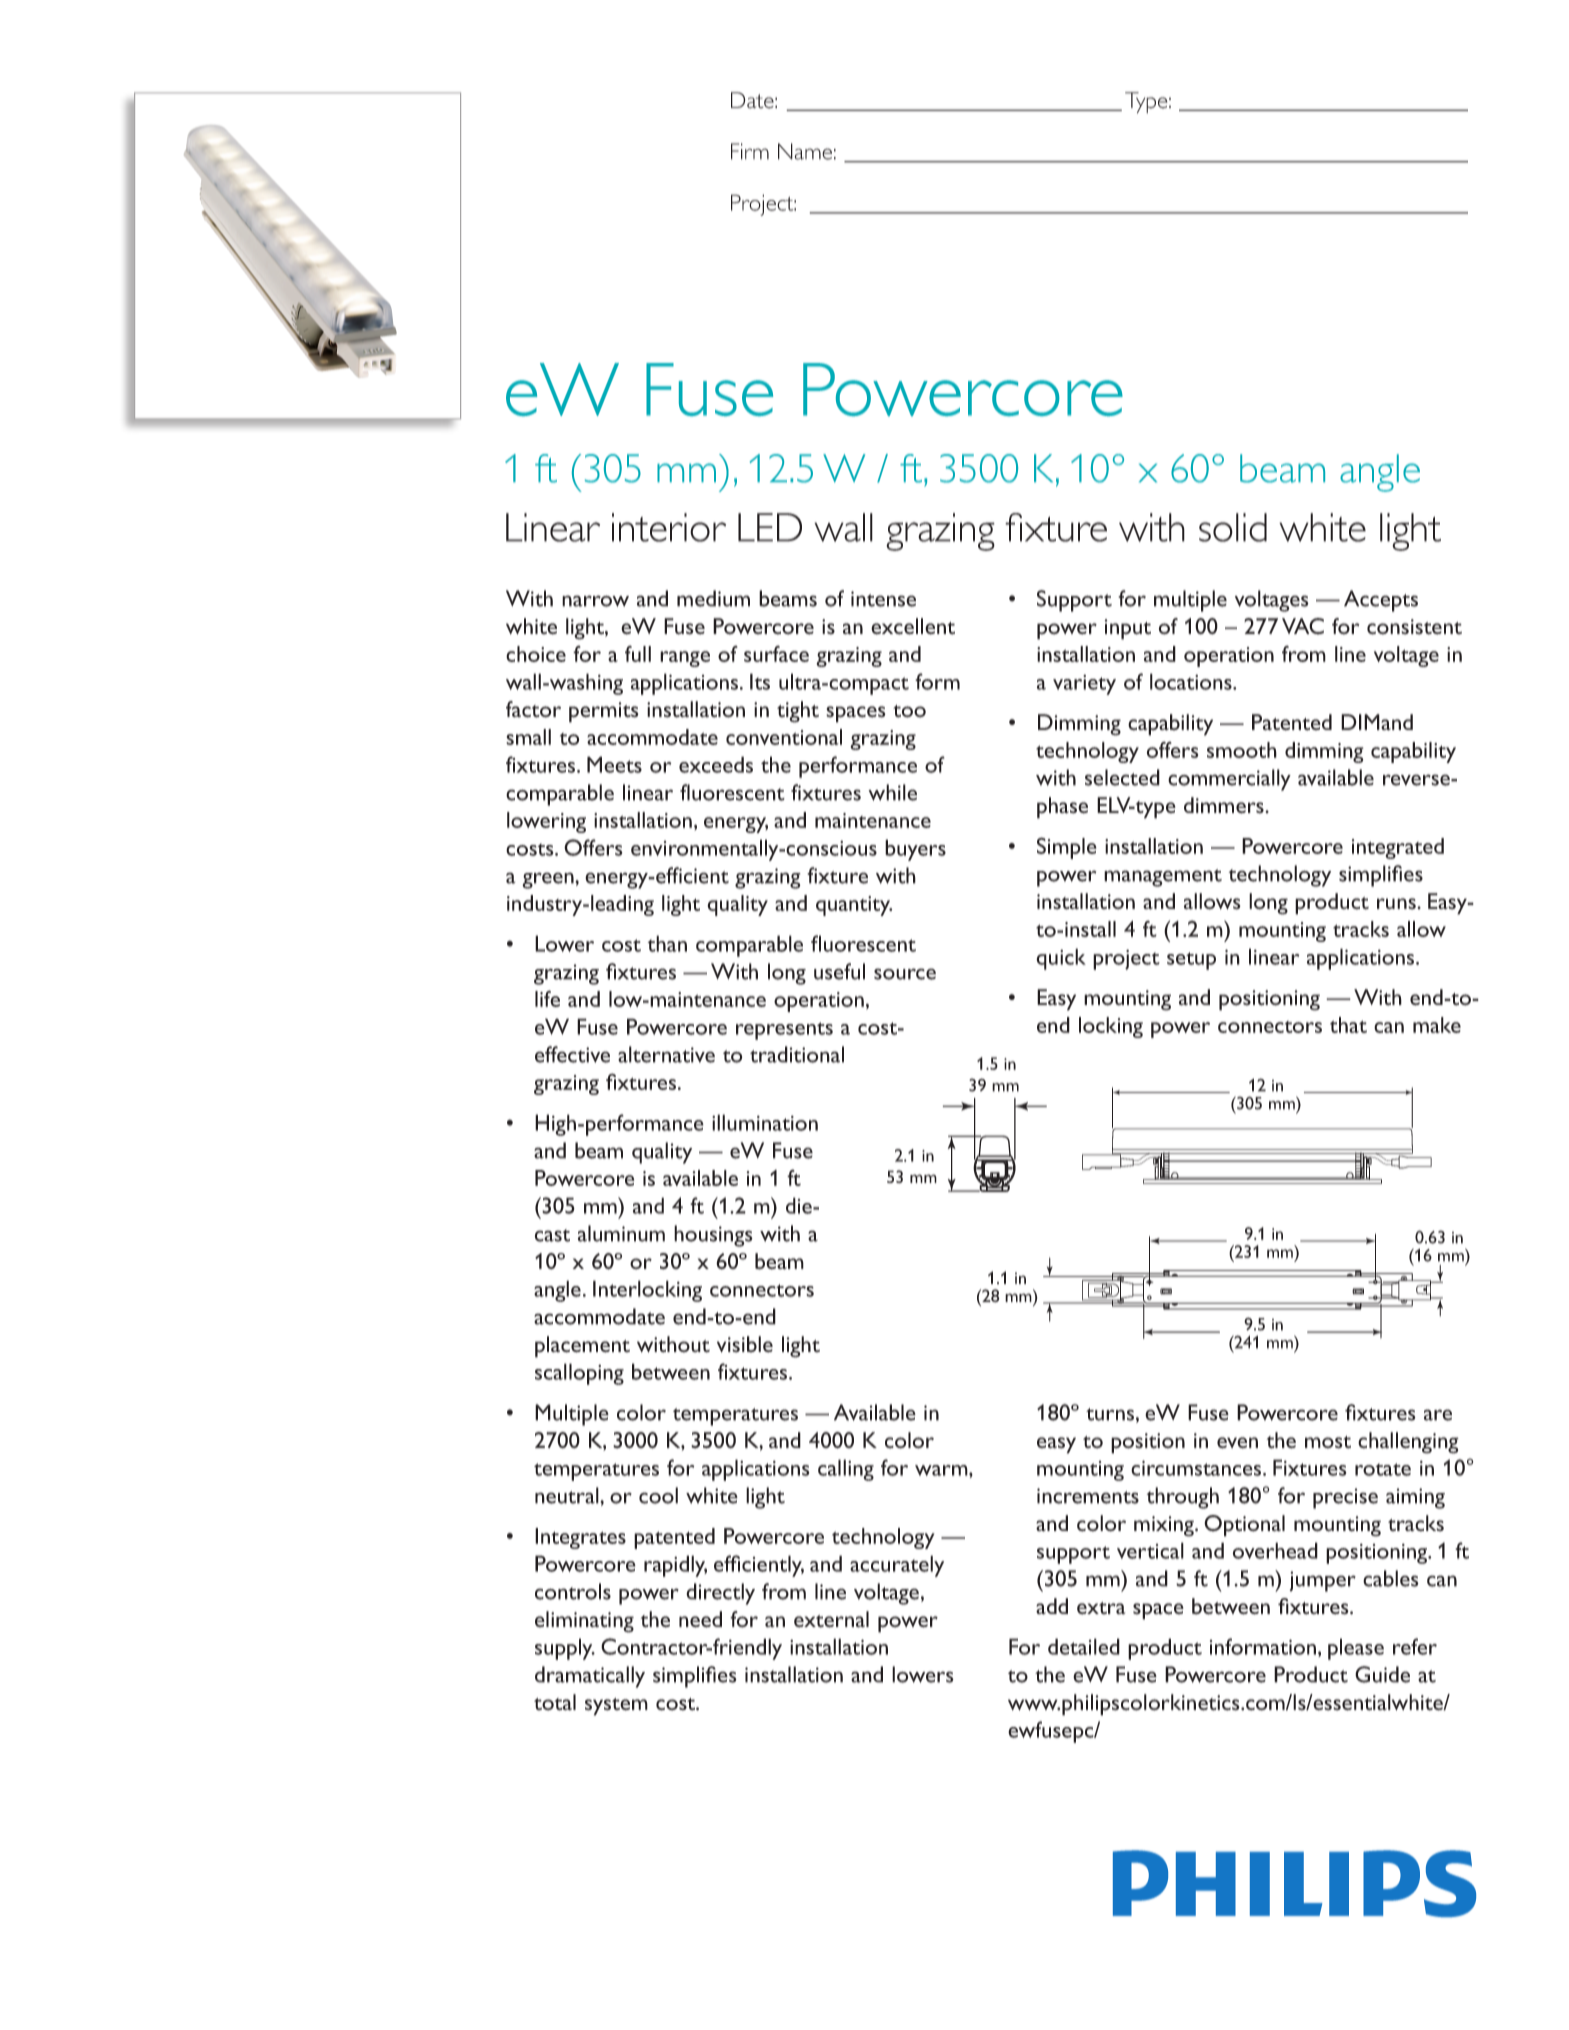 Image resolution: width=1569 pixels, height=2030 pixels. What do you see at coordinates (1061, 959) in the document?
I see `quick` at bounding box center [1061, 959].
